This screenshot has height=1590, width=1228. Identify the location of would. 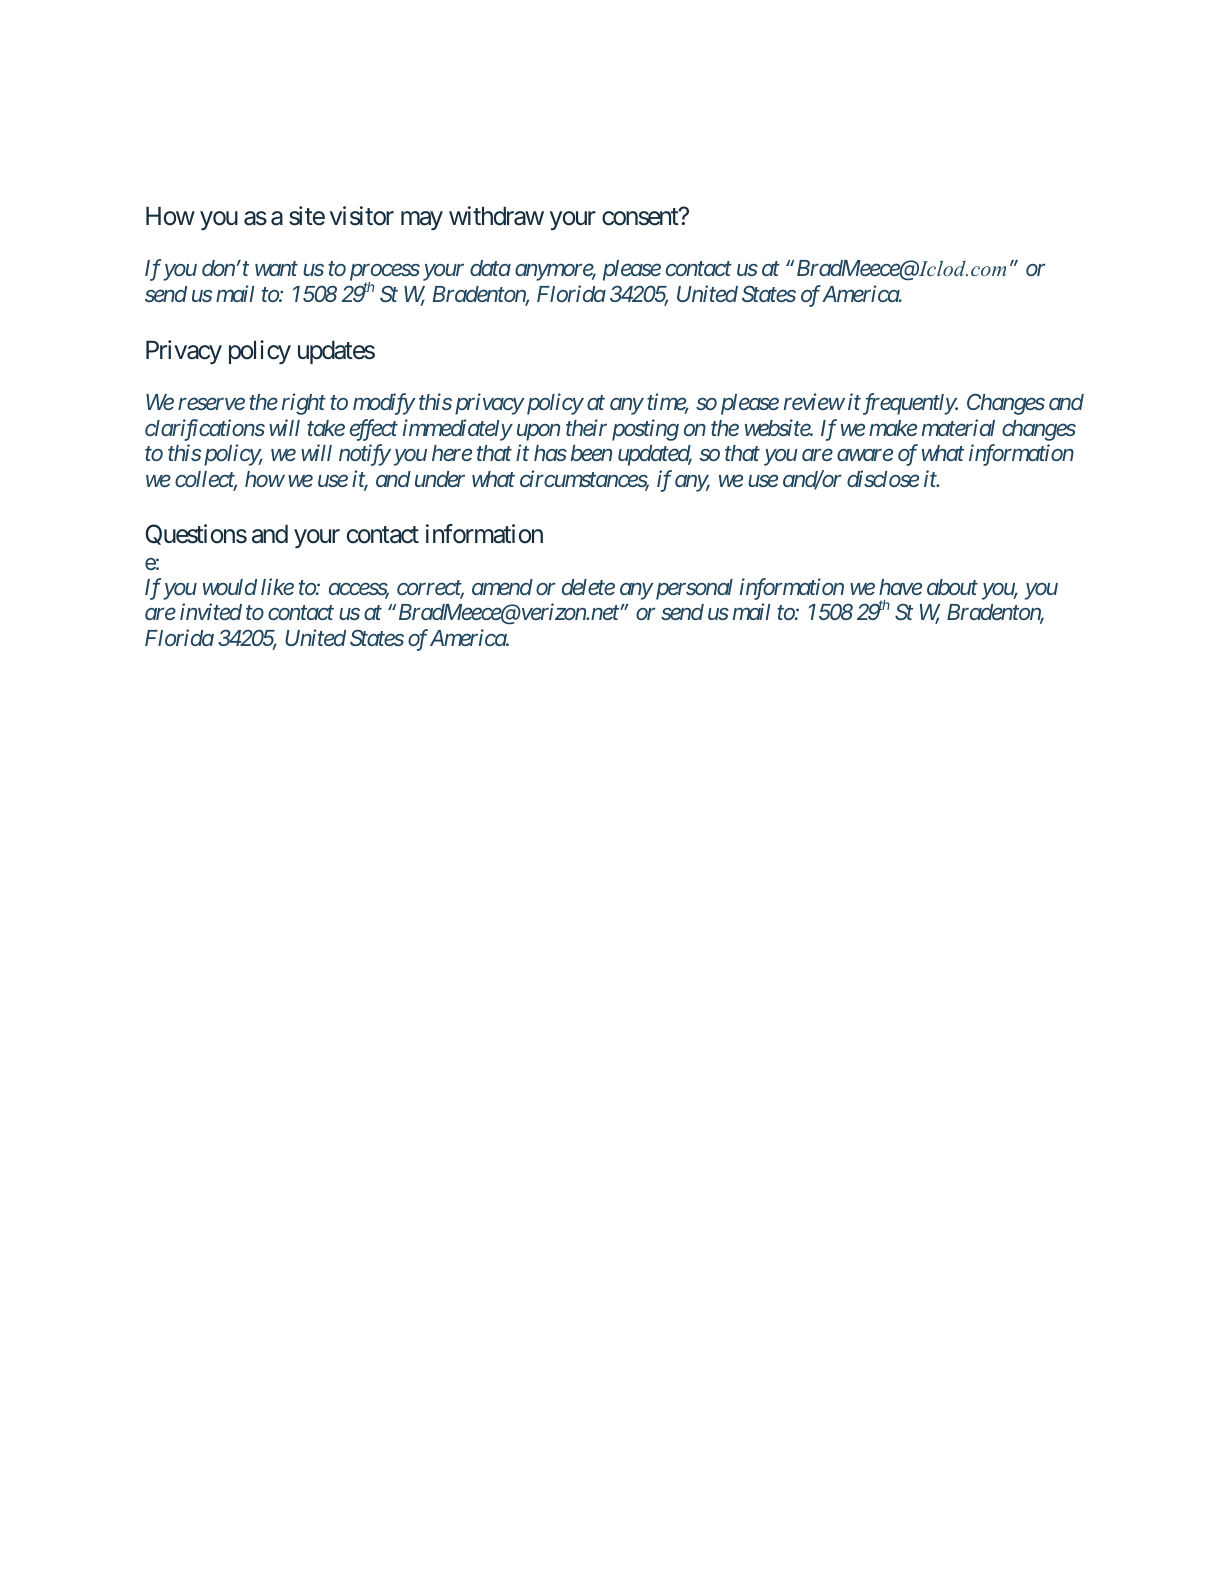
(230, 587).
